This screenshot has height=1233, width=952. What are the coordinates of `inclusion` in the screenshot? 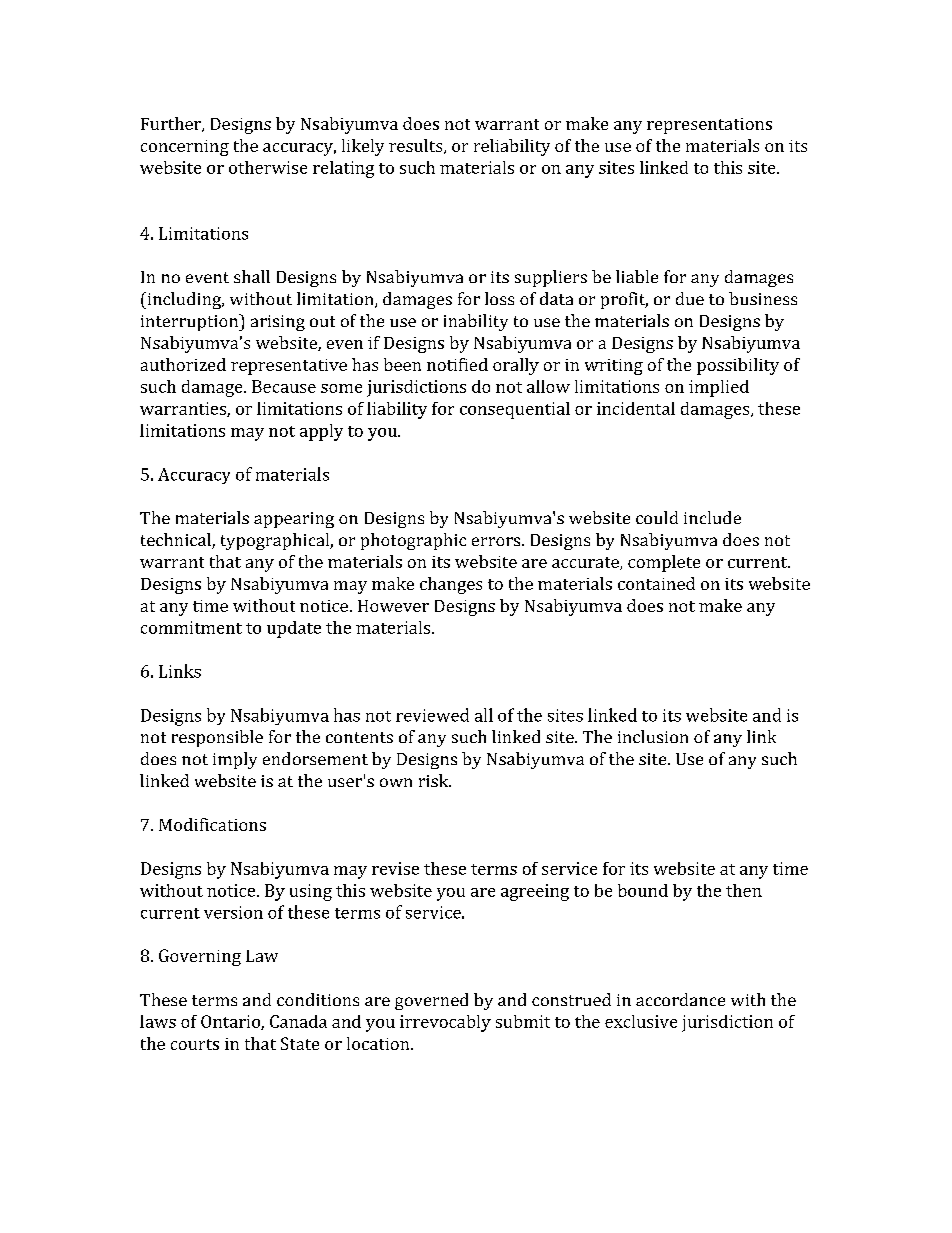 It's located at (653, 736).
